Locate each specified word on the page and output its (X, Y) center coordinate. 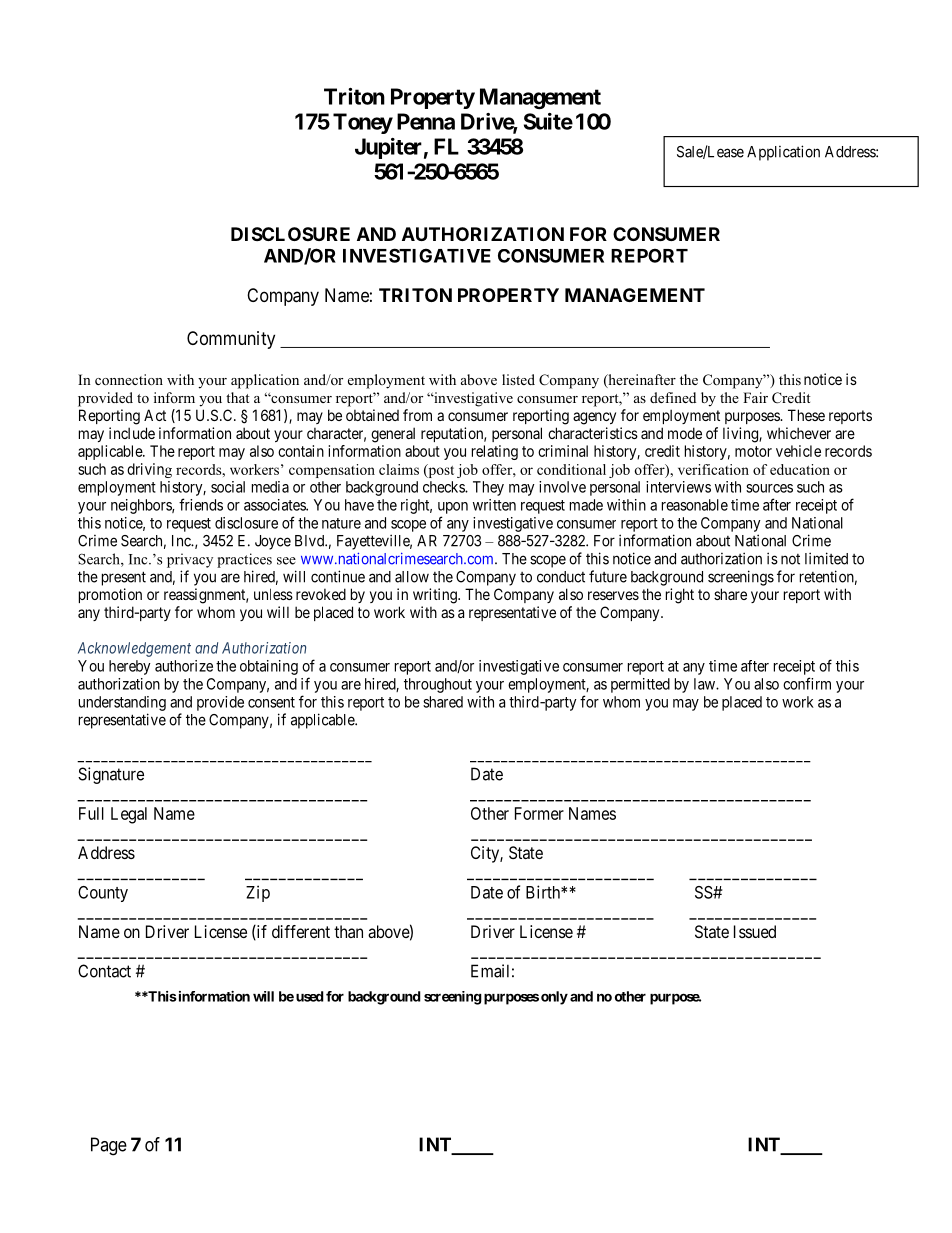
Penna (426, 121)
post (440, 471)
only (554, 998)
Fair (755, 397)
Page (109, 1146)
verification (713, 469)
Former (539, 813)
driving (149, 470)
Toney (363, 123)
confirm (807, 683)
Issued (755, 931)
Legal (129, 815)
